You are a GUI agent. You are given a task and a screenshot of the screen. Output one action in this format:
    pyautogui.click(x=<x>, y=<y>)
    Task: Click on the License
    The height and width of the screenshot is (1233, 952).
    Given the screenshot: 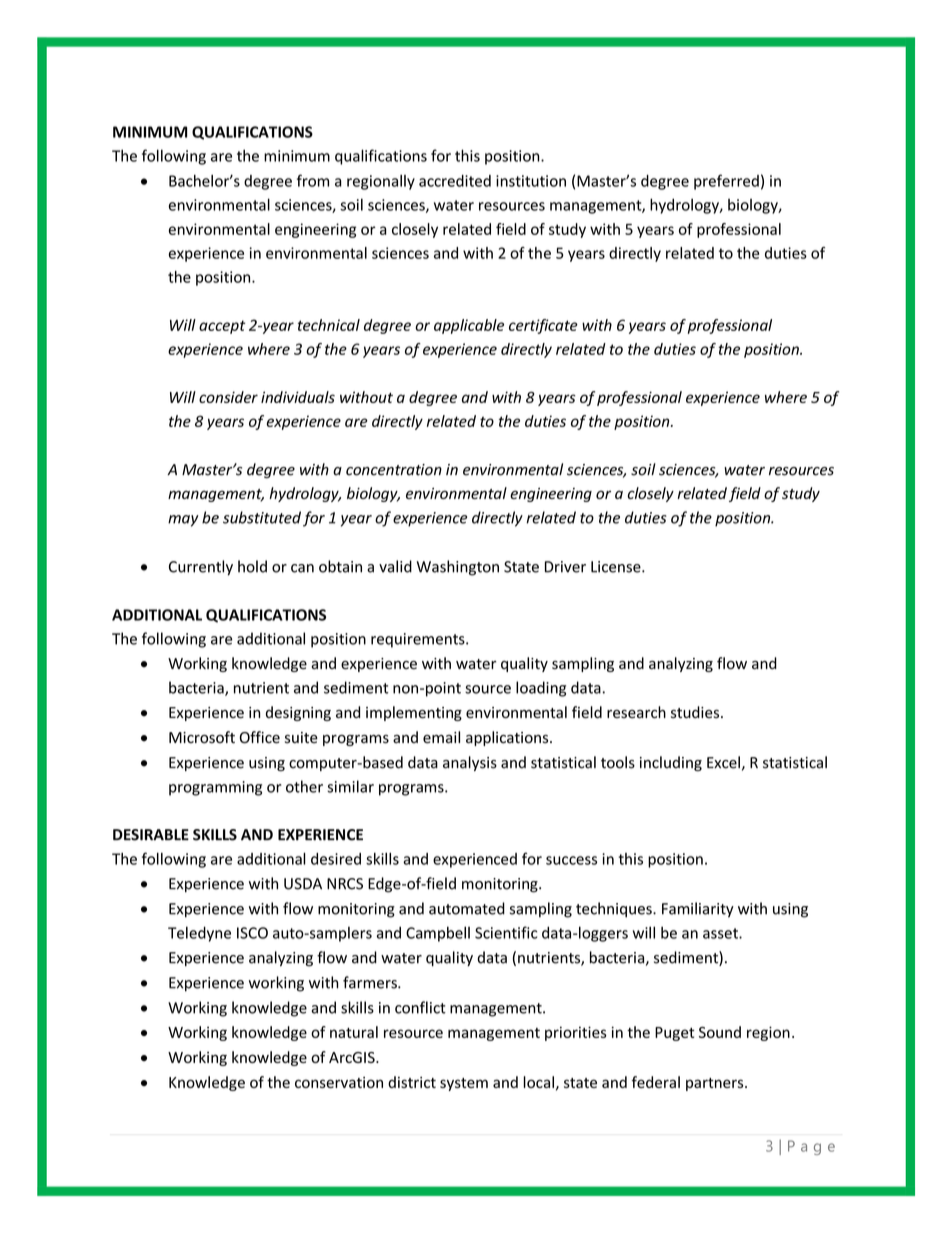 What is the action you would take?
    pyautogui.click(x=617, y=567)
